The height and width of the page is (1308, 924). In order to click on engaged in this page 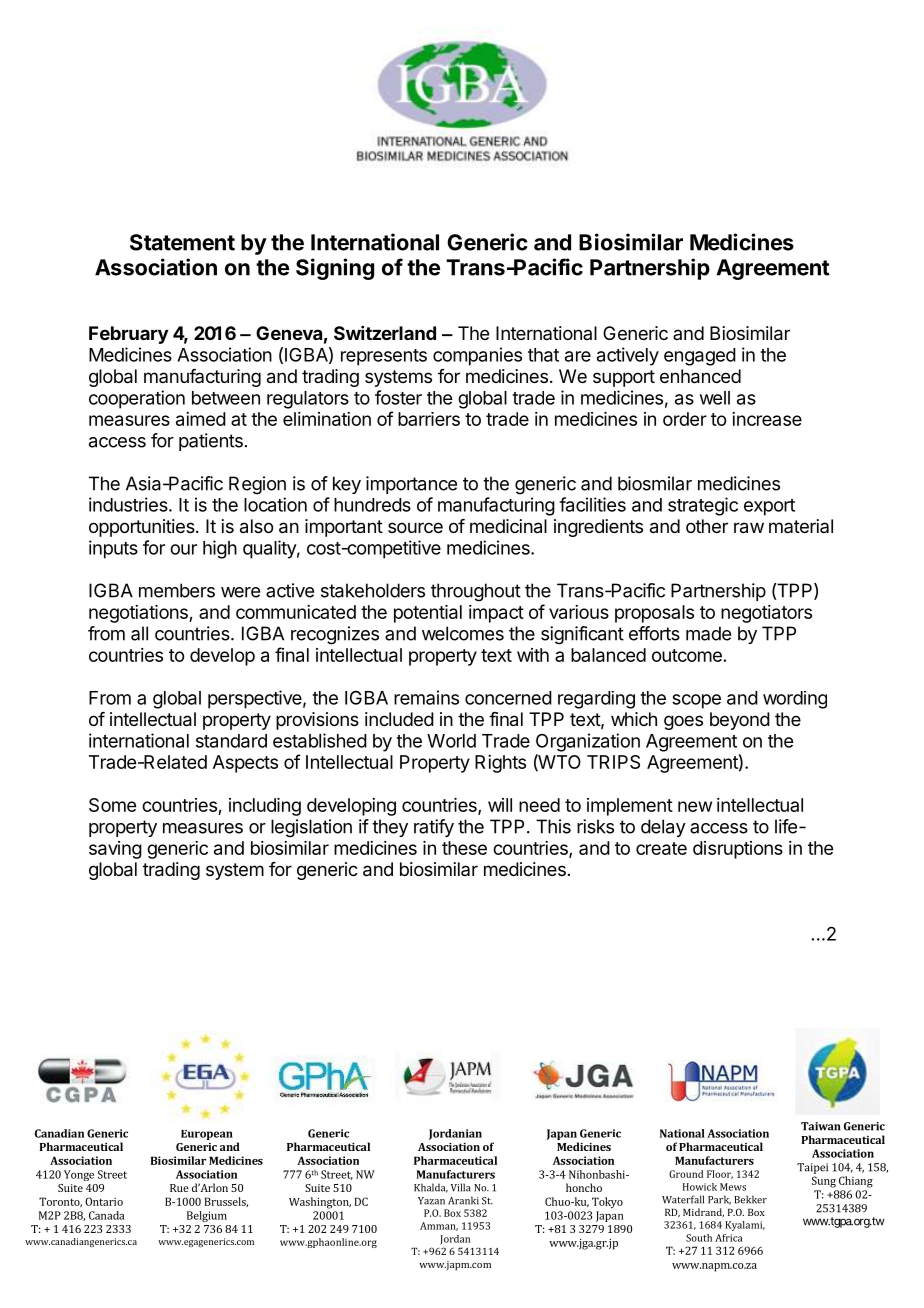, I will do `click(700, 357)`.
